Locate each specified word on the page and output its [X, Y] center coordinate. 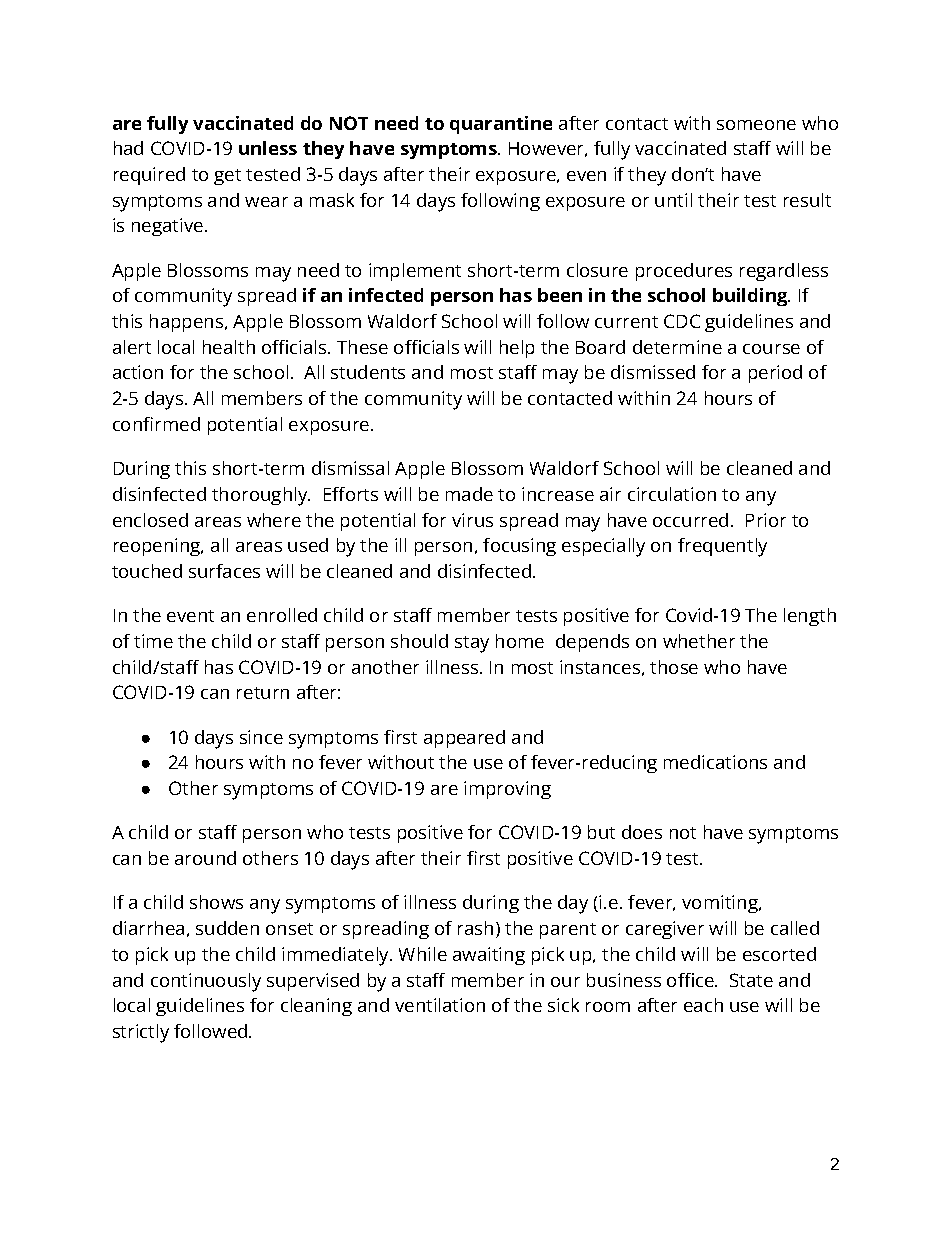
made [469, 494]
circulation [672, 494]
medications [715, 762]
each [703, 1005]
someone [756, 125]
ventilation [440, 1005]
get [227, 177]
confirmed [156, 424]
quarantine [501, 125]
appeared [464, 739]
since [261, 737]
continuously [206, 982]
